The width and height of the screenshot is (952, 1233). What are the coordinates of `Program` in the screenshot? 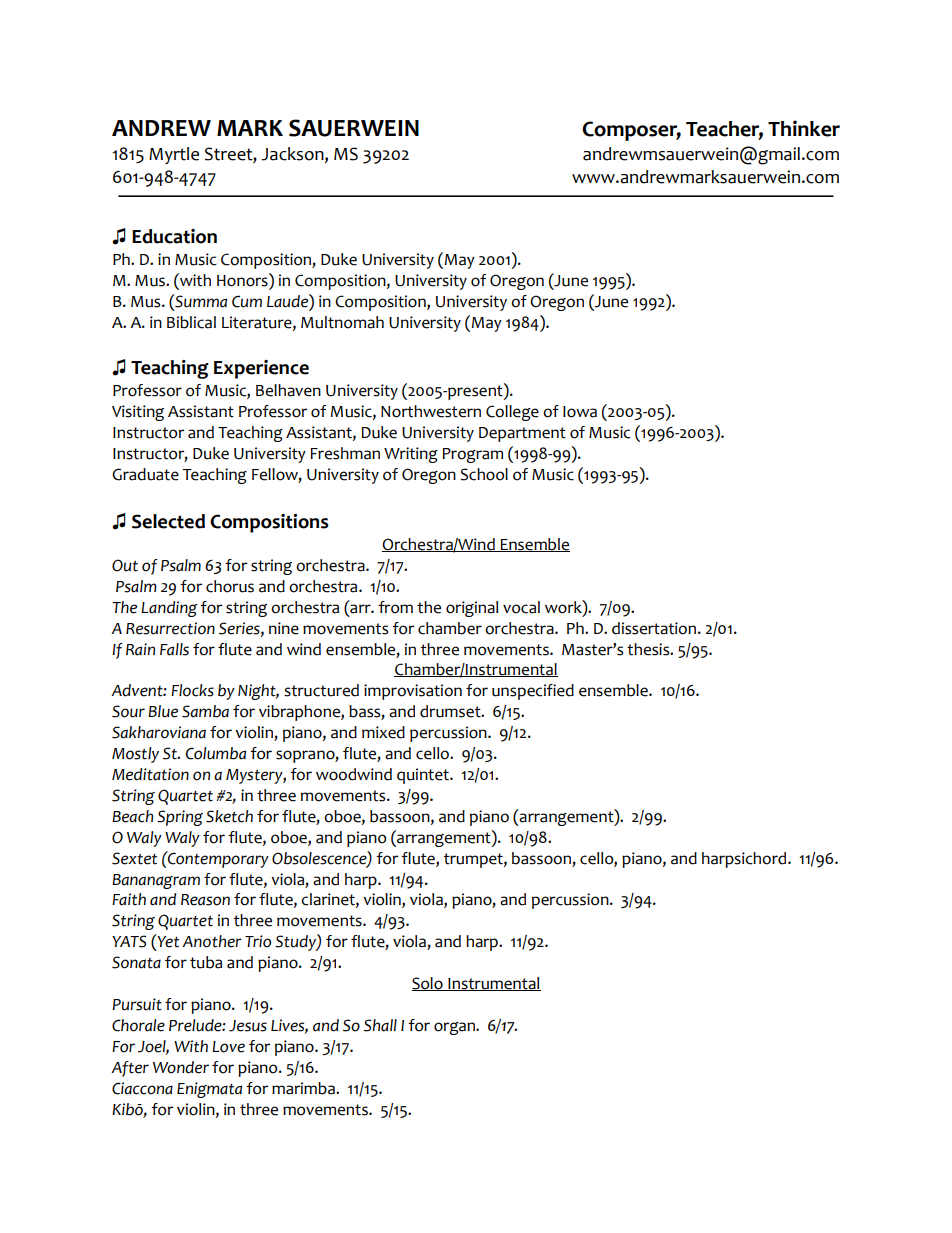 It's located at (473, 455).
